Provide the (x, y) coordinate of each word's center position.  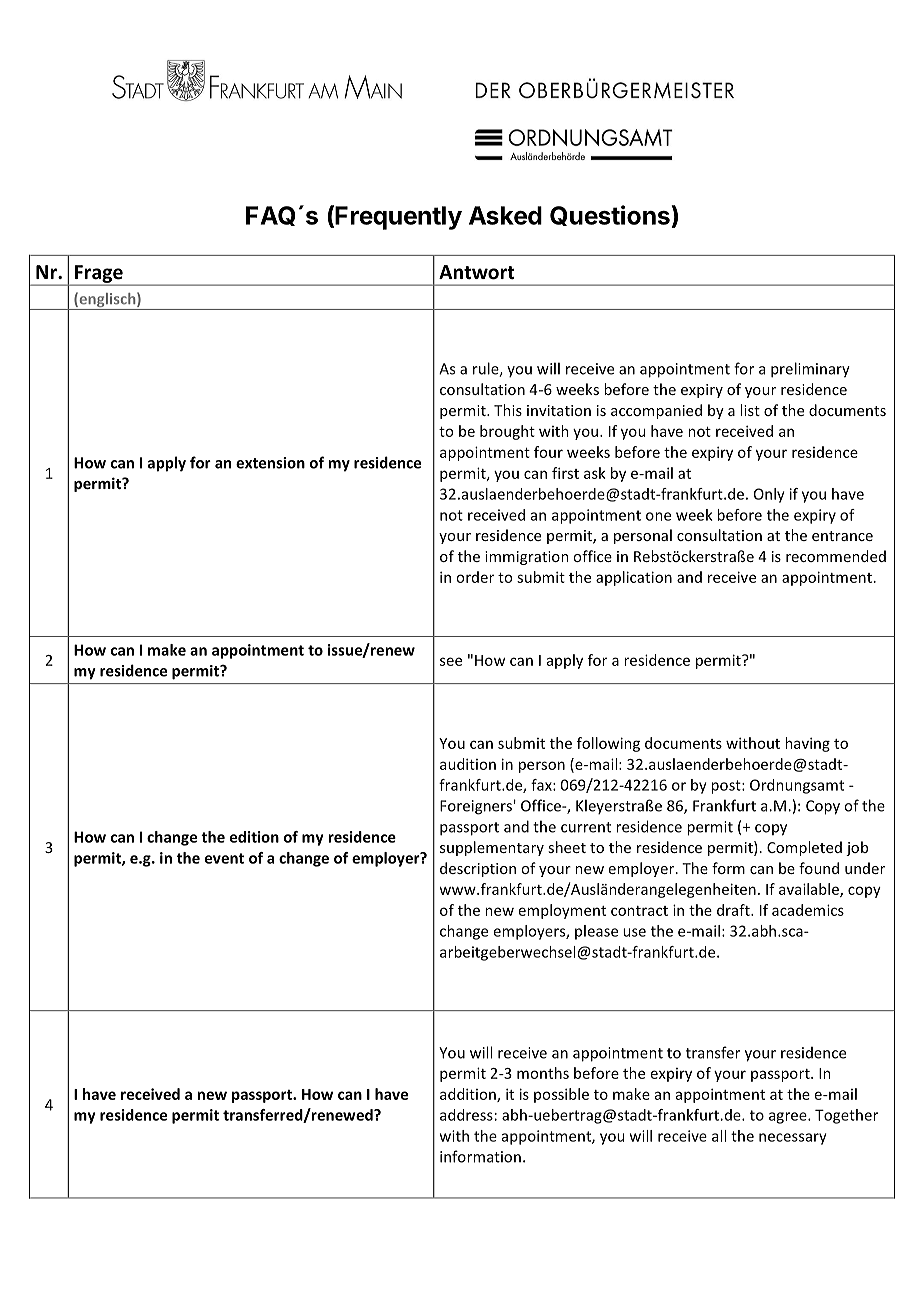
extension (270, 463)
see (451, 661)
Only (769, 495)
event (224, 858)
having (807, 744)
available (810, 890)
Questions (611, 216)
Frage (99, 275)
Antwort (476, 272)
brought (507, 432)
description (478, 869)
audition (468, 764)
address (466, 1115)
